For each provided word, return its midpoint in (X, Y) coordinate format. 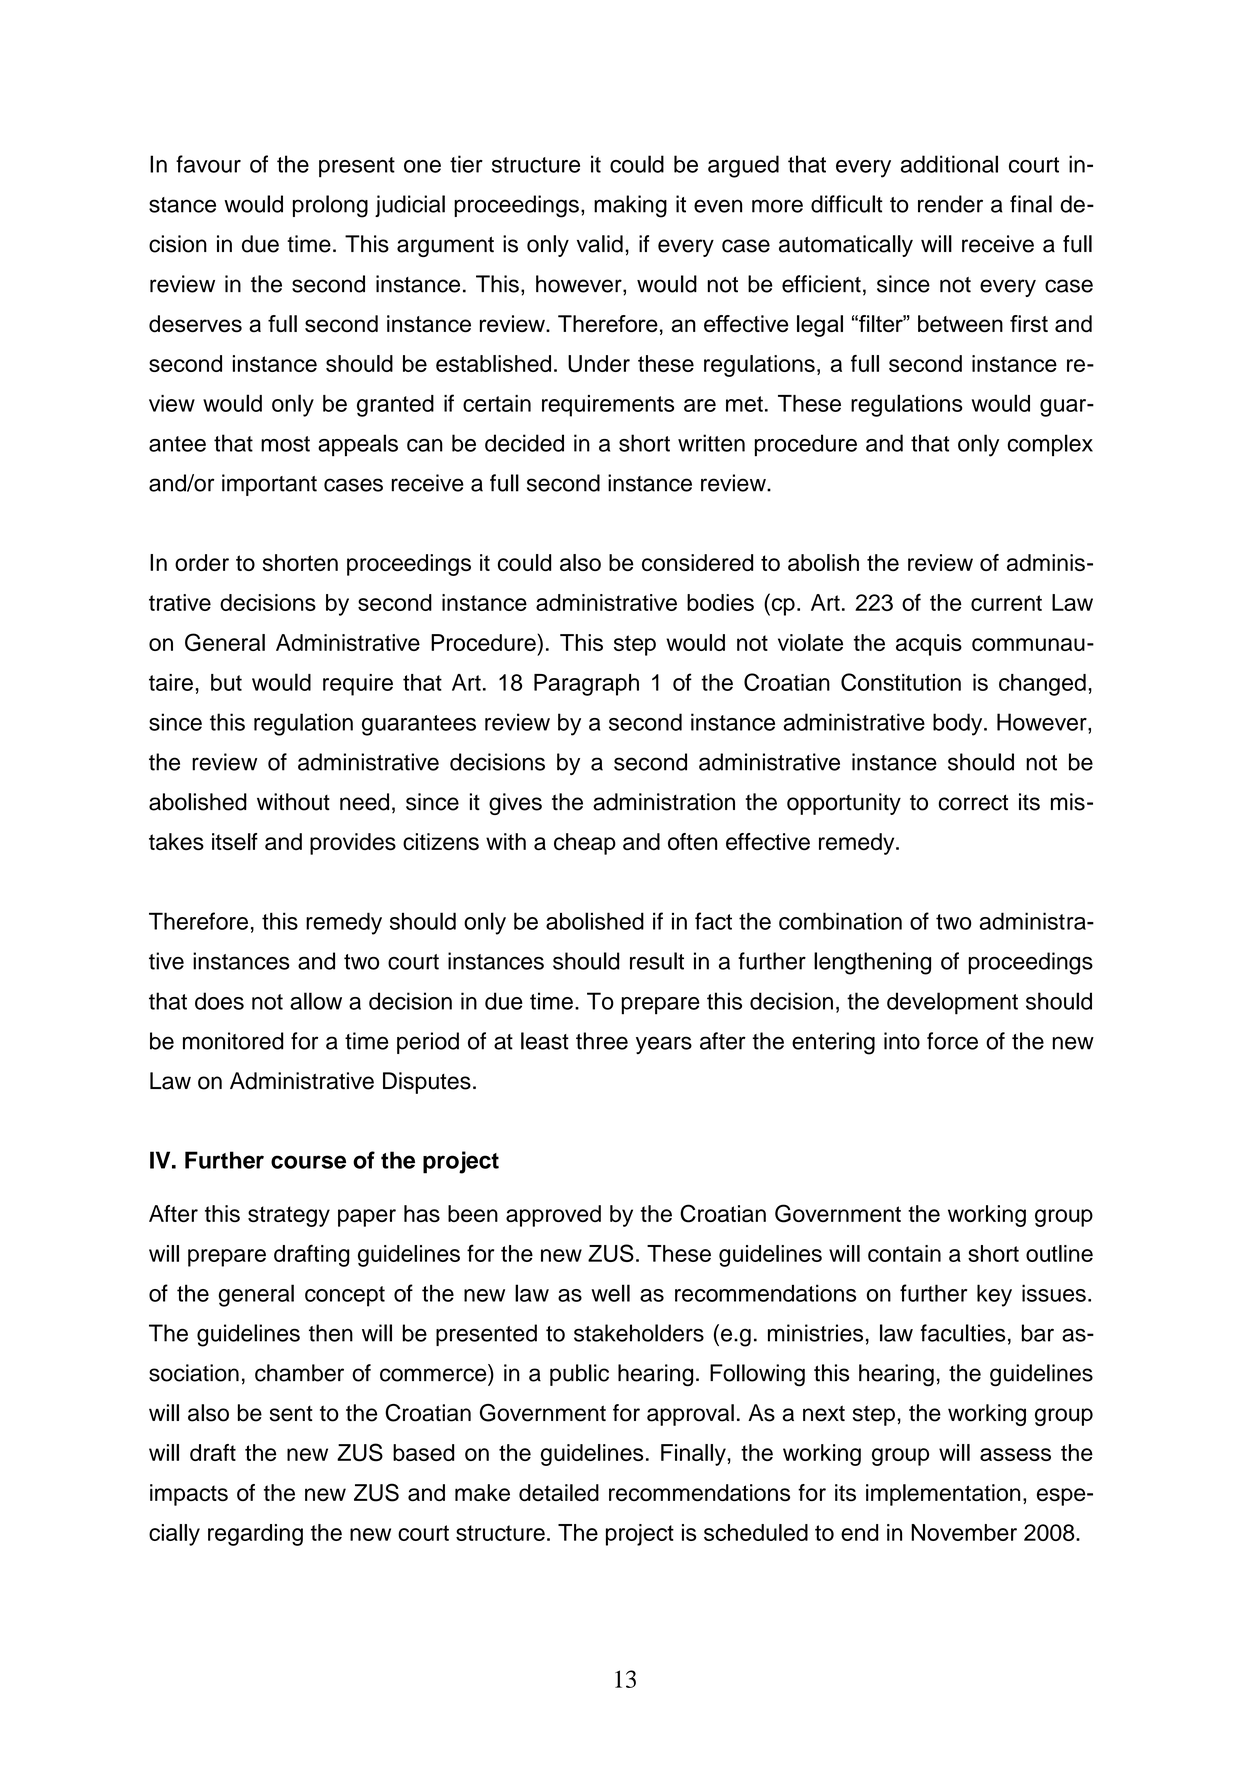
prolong (330, 206)
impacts (189, 1495)
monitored (233, 1041)
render (950, 204)
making (630, 206)
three (602, 1041)
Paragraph (586, 685)
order (202, 562)
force (952, 1041)
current (1006, 603)
